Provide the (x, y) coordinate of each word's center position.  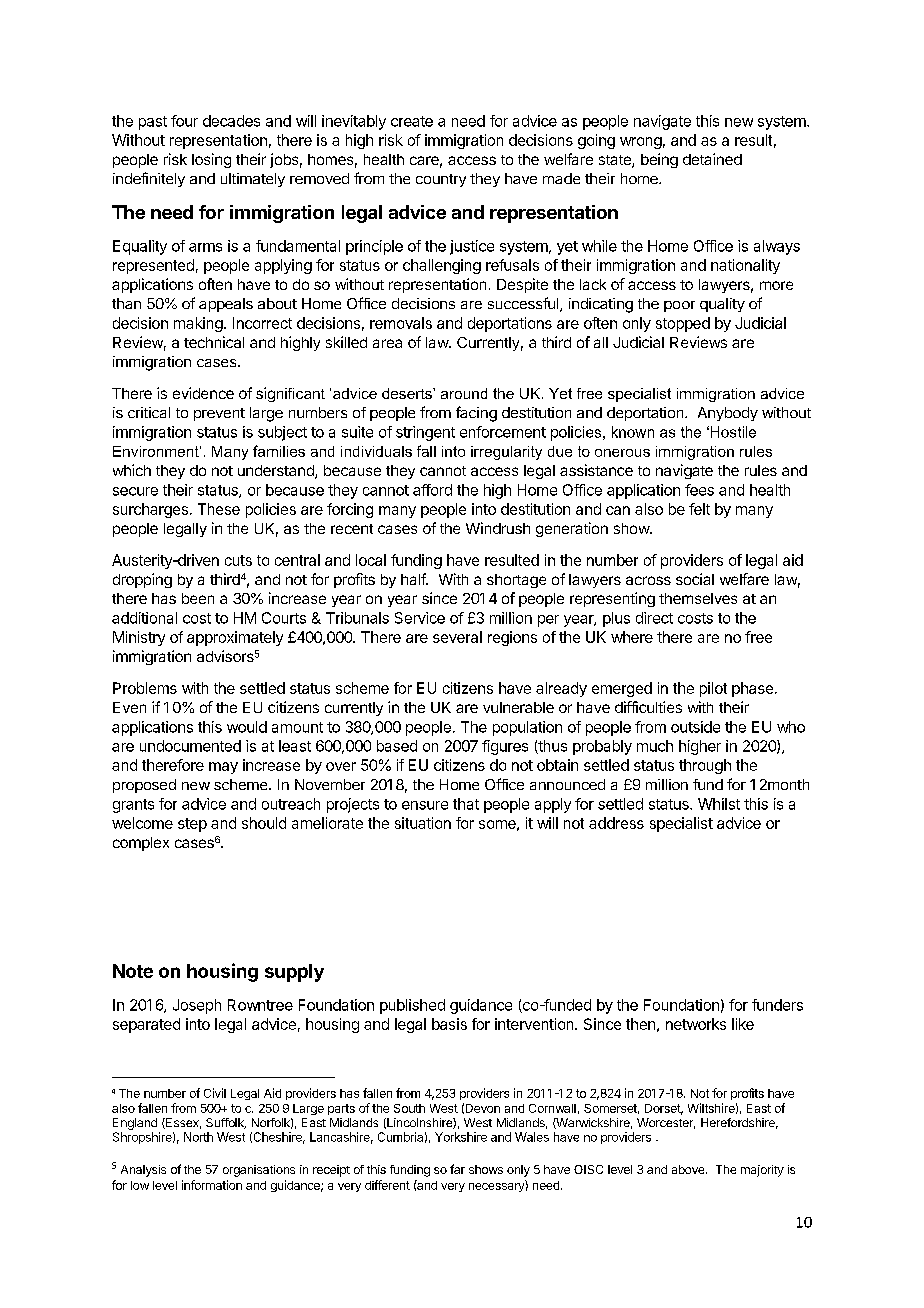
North (198, 1137)
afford (432, 490)
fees (699, 490)
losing (211, 160)
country (441, 180)
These (219, 509)
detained (712, 159)
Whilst (719, 804)
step (192, 825)
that (466, 804)
